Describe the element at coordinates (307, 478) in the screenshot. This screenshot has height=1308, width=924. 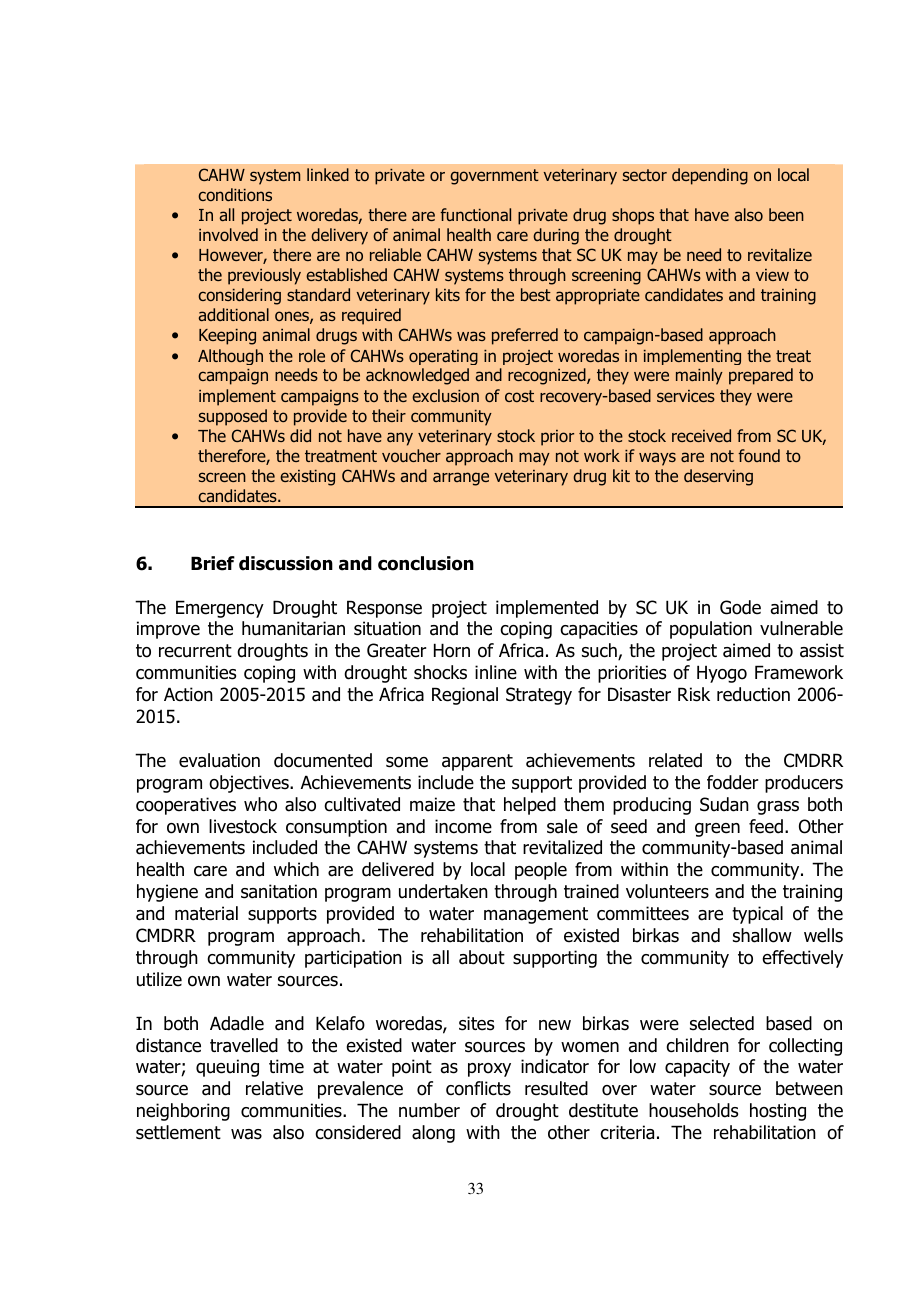
I see `existing` at that location.
